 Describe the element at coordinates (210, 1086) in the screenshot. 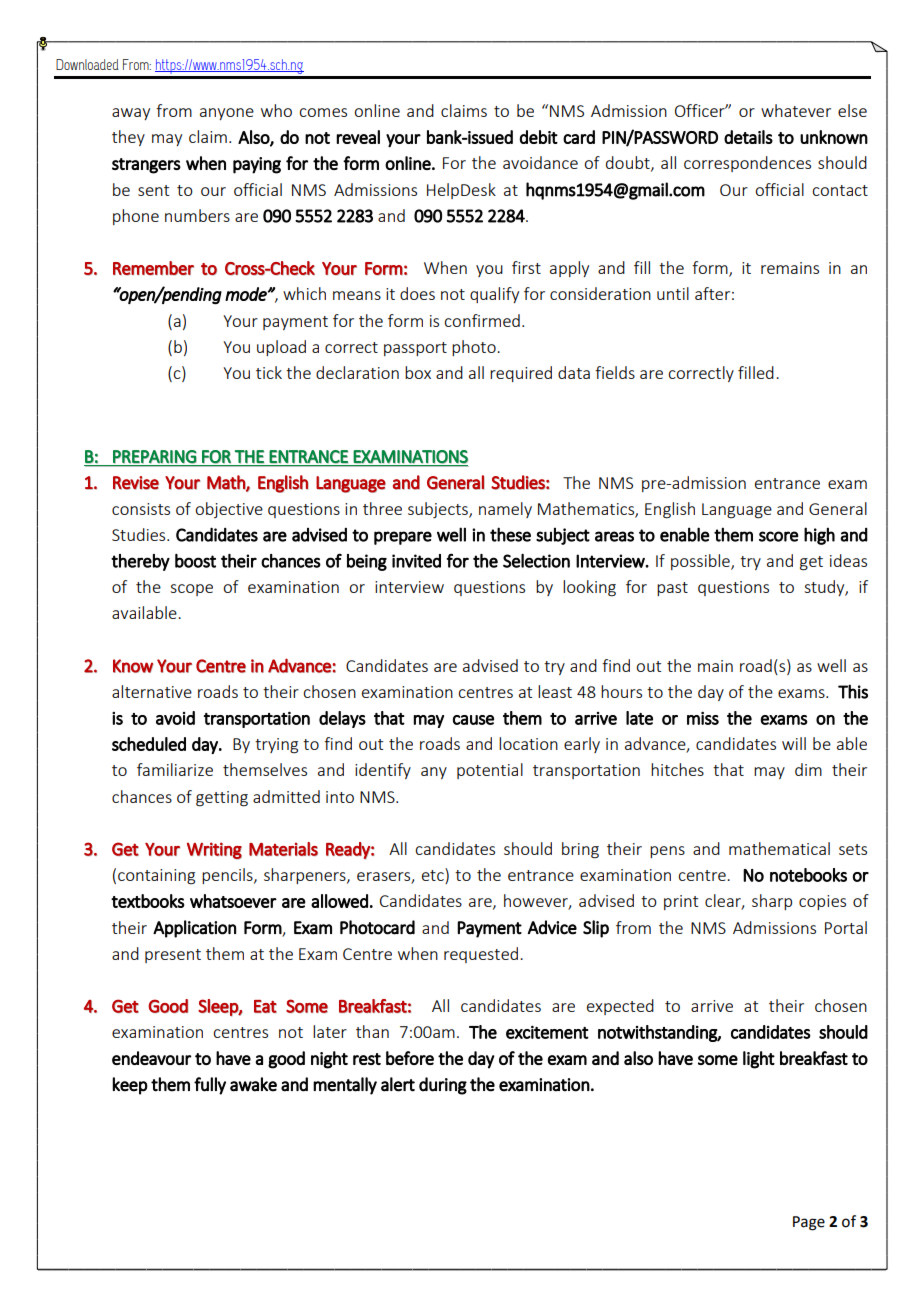

I see `fully` at that location.
